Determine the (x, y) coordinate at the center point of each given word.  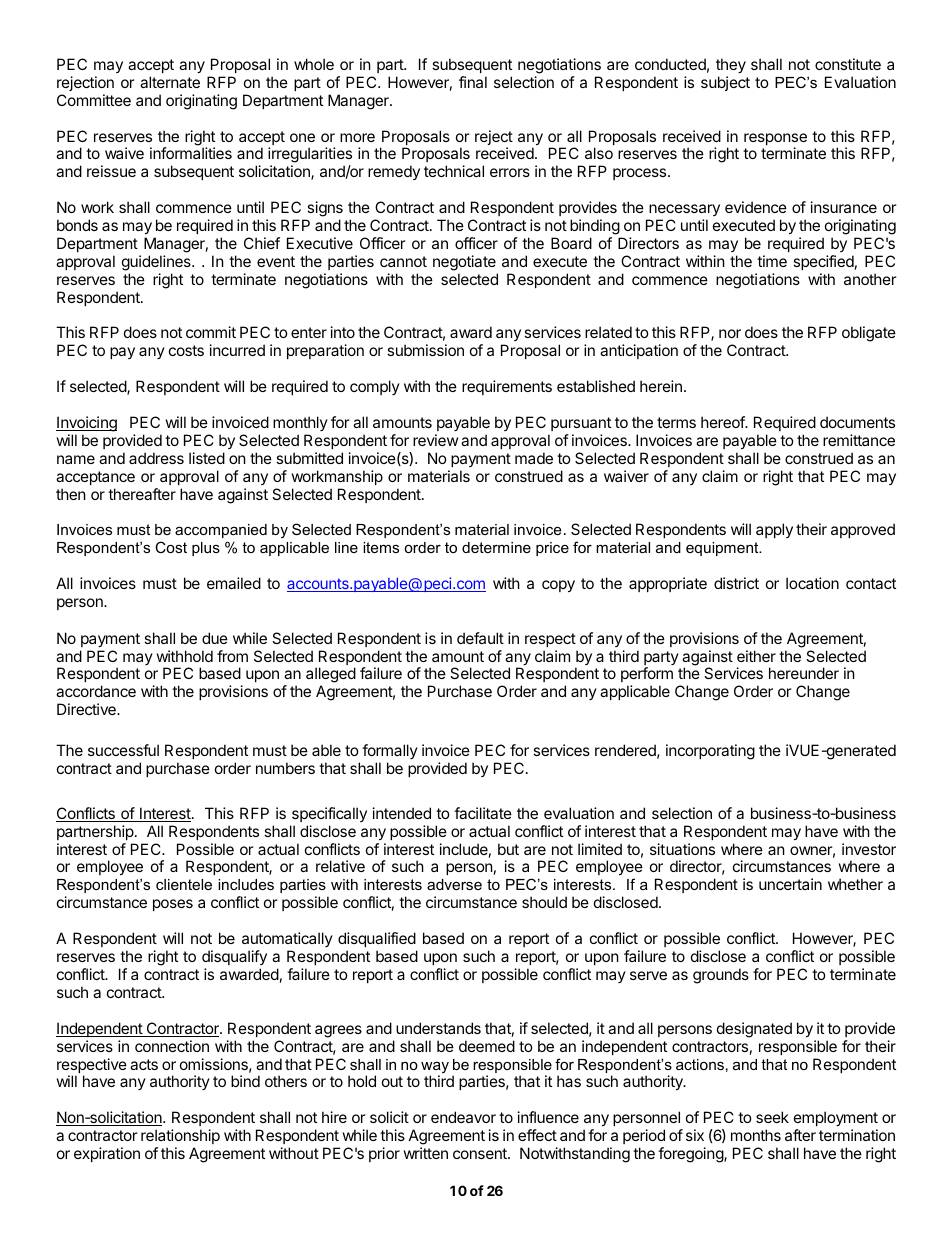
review (435, 440)
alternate (170, 82)
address (156, 458)
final (473, 82)
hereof (723, 422)
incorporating (710, 752)
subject (725, 83)
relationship (180, 1136)
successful (123, 750)
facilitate (483, 813)
